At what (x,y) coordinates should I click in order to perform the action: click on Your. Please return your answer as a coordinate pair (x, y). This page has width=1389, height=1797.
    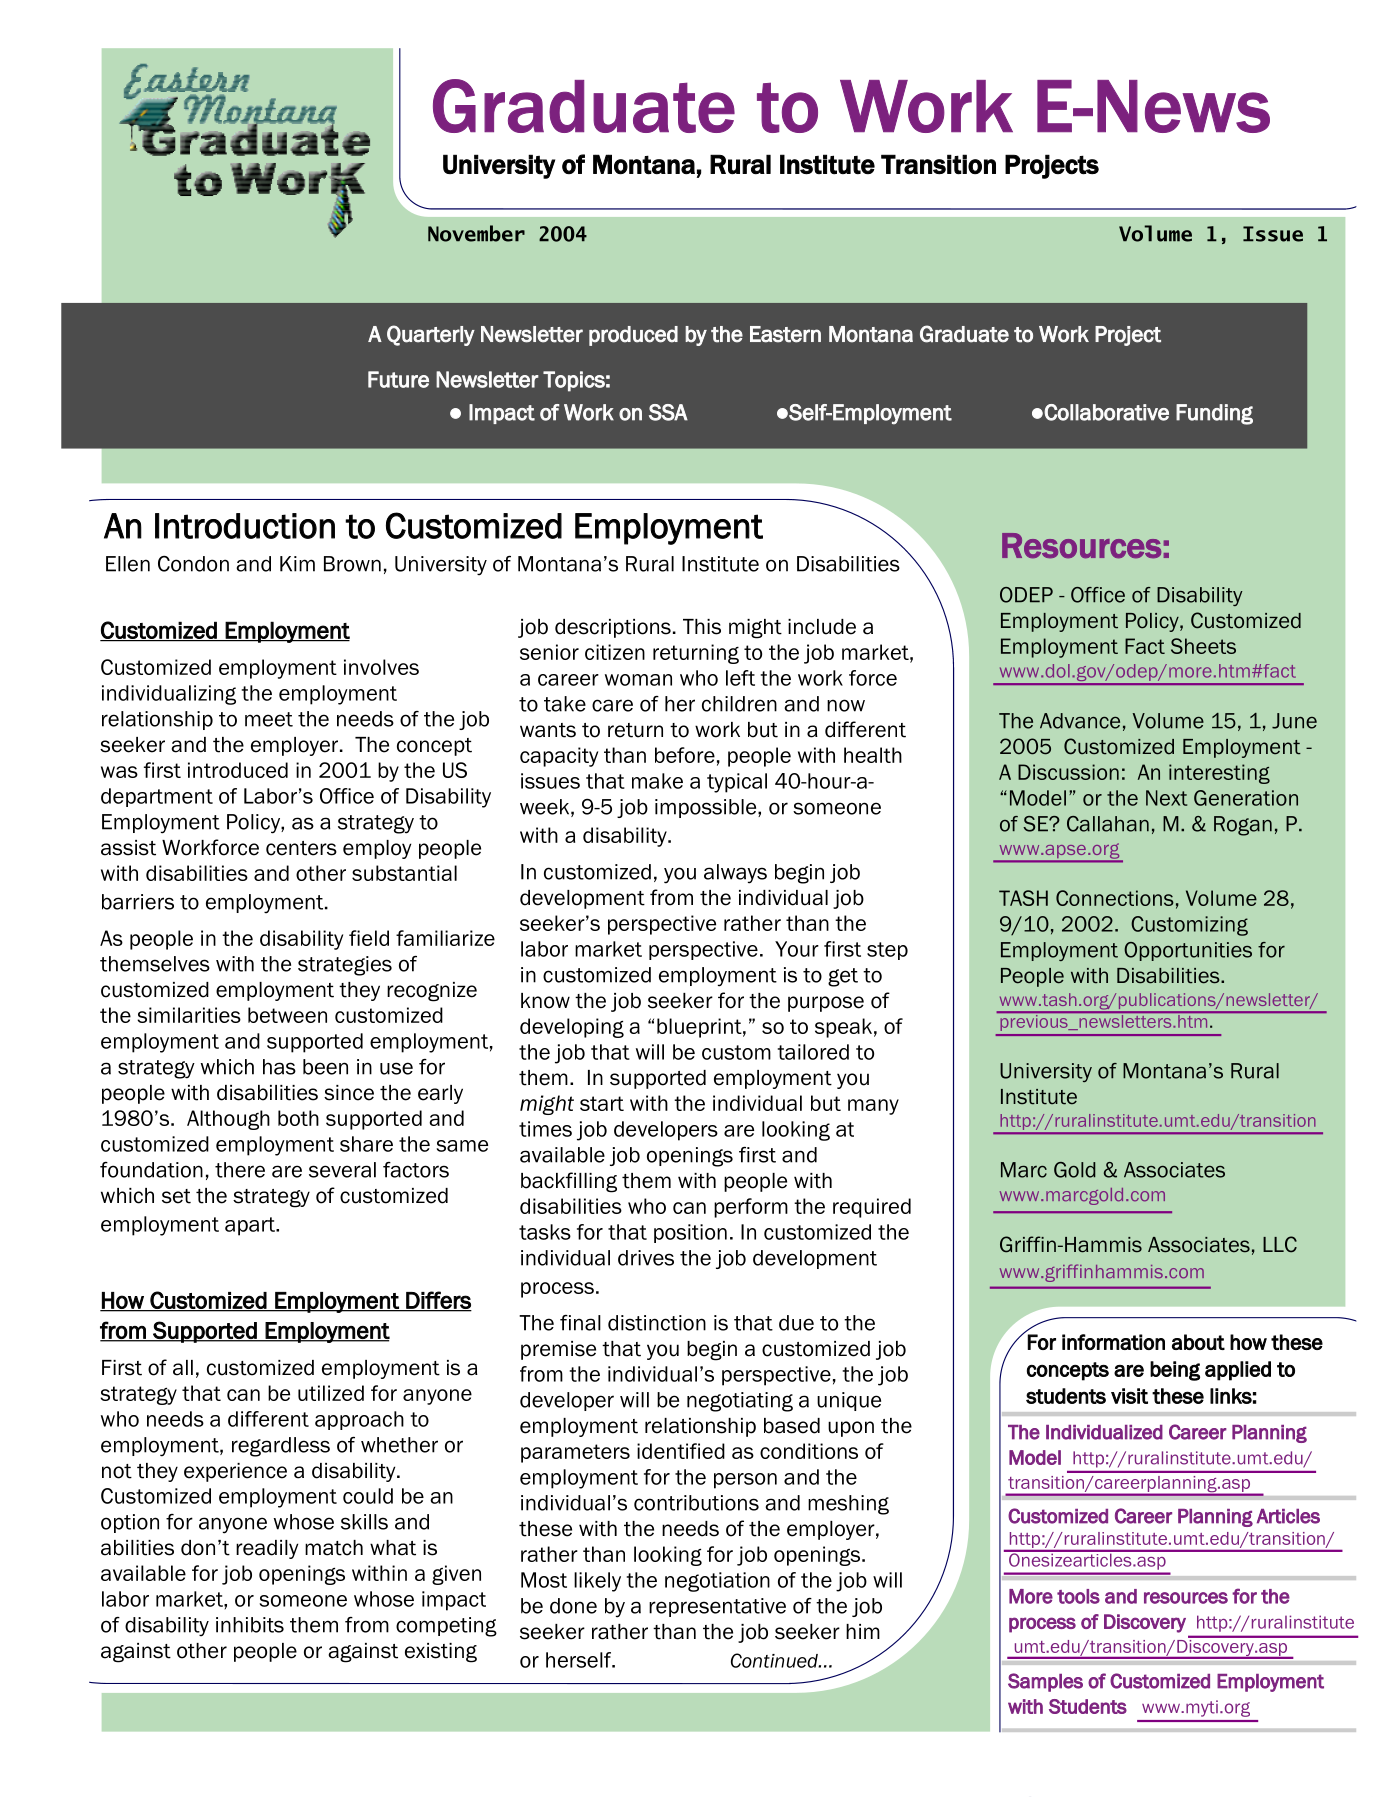
    Looking at the image, I should click on (797, 949).
